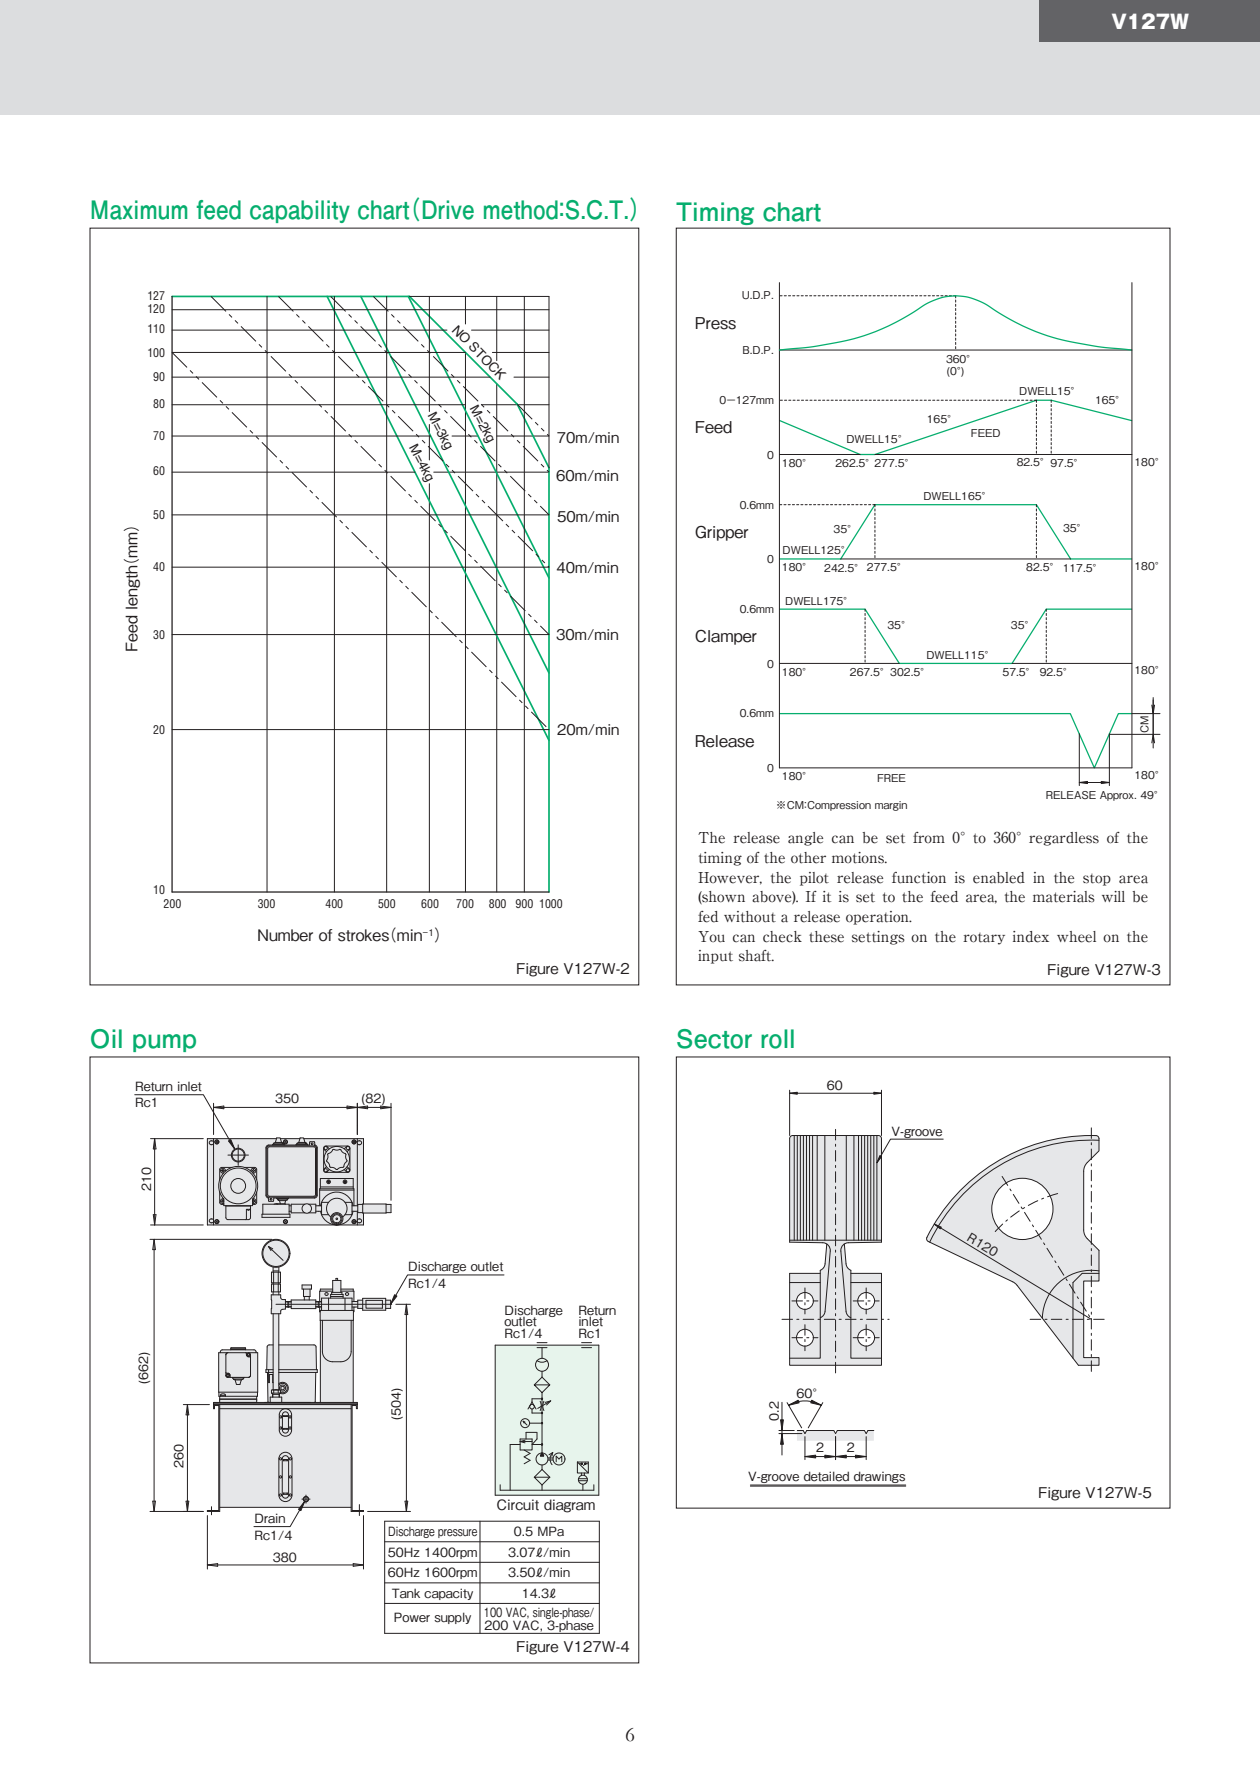 This screenshot has width=1260, height=1783. I want to click on diagram, so click(569, 1506).
